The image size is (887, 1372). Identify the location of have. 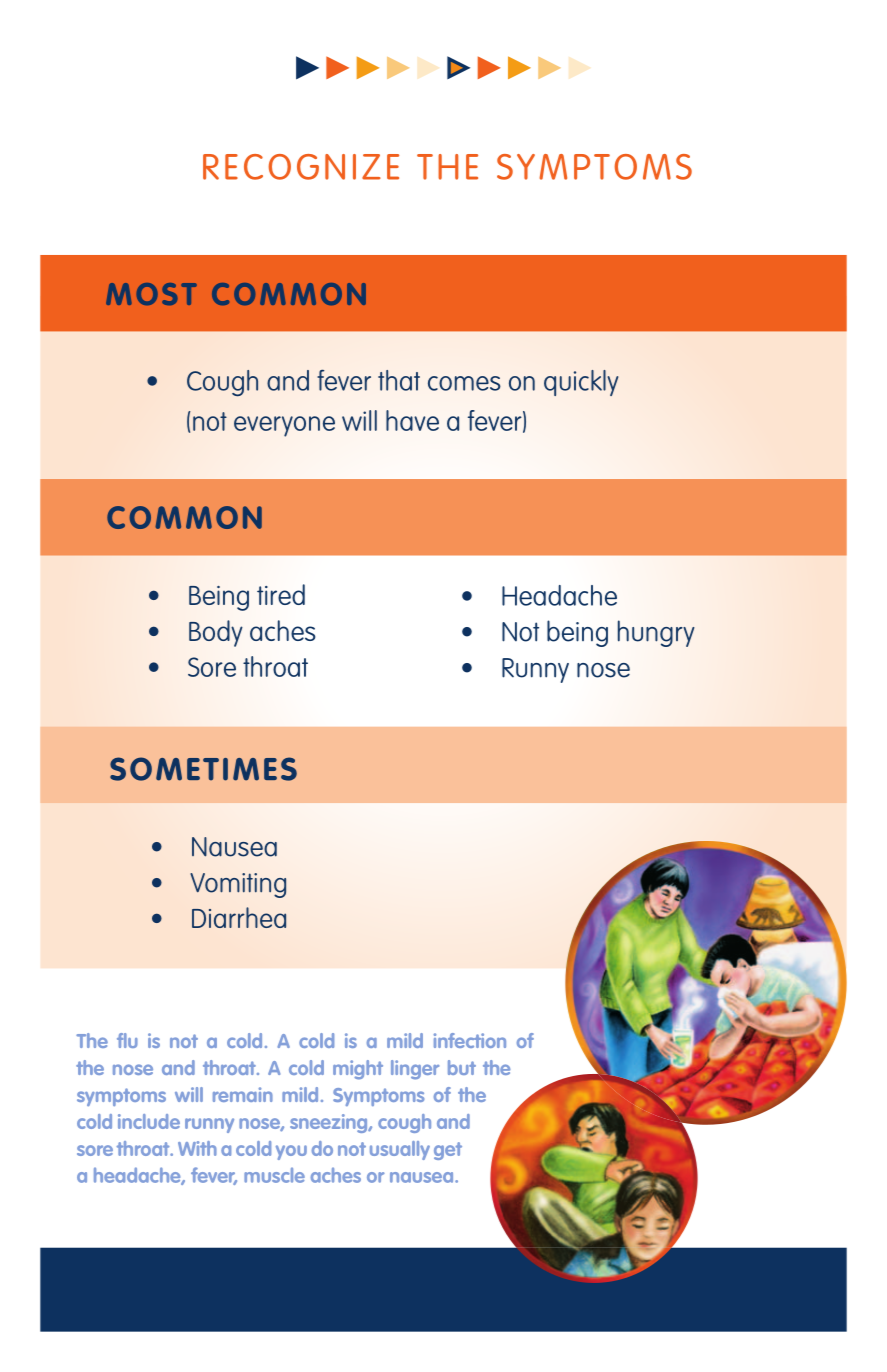
(412, 420).
